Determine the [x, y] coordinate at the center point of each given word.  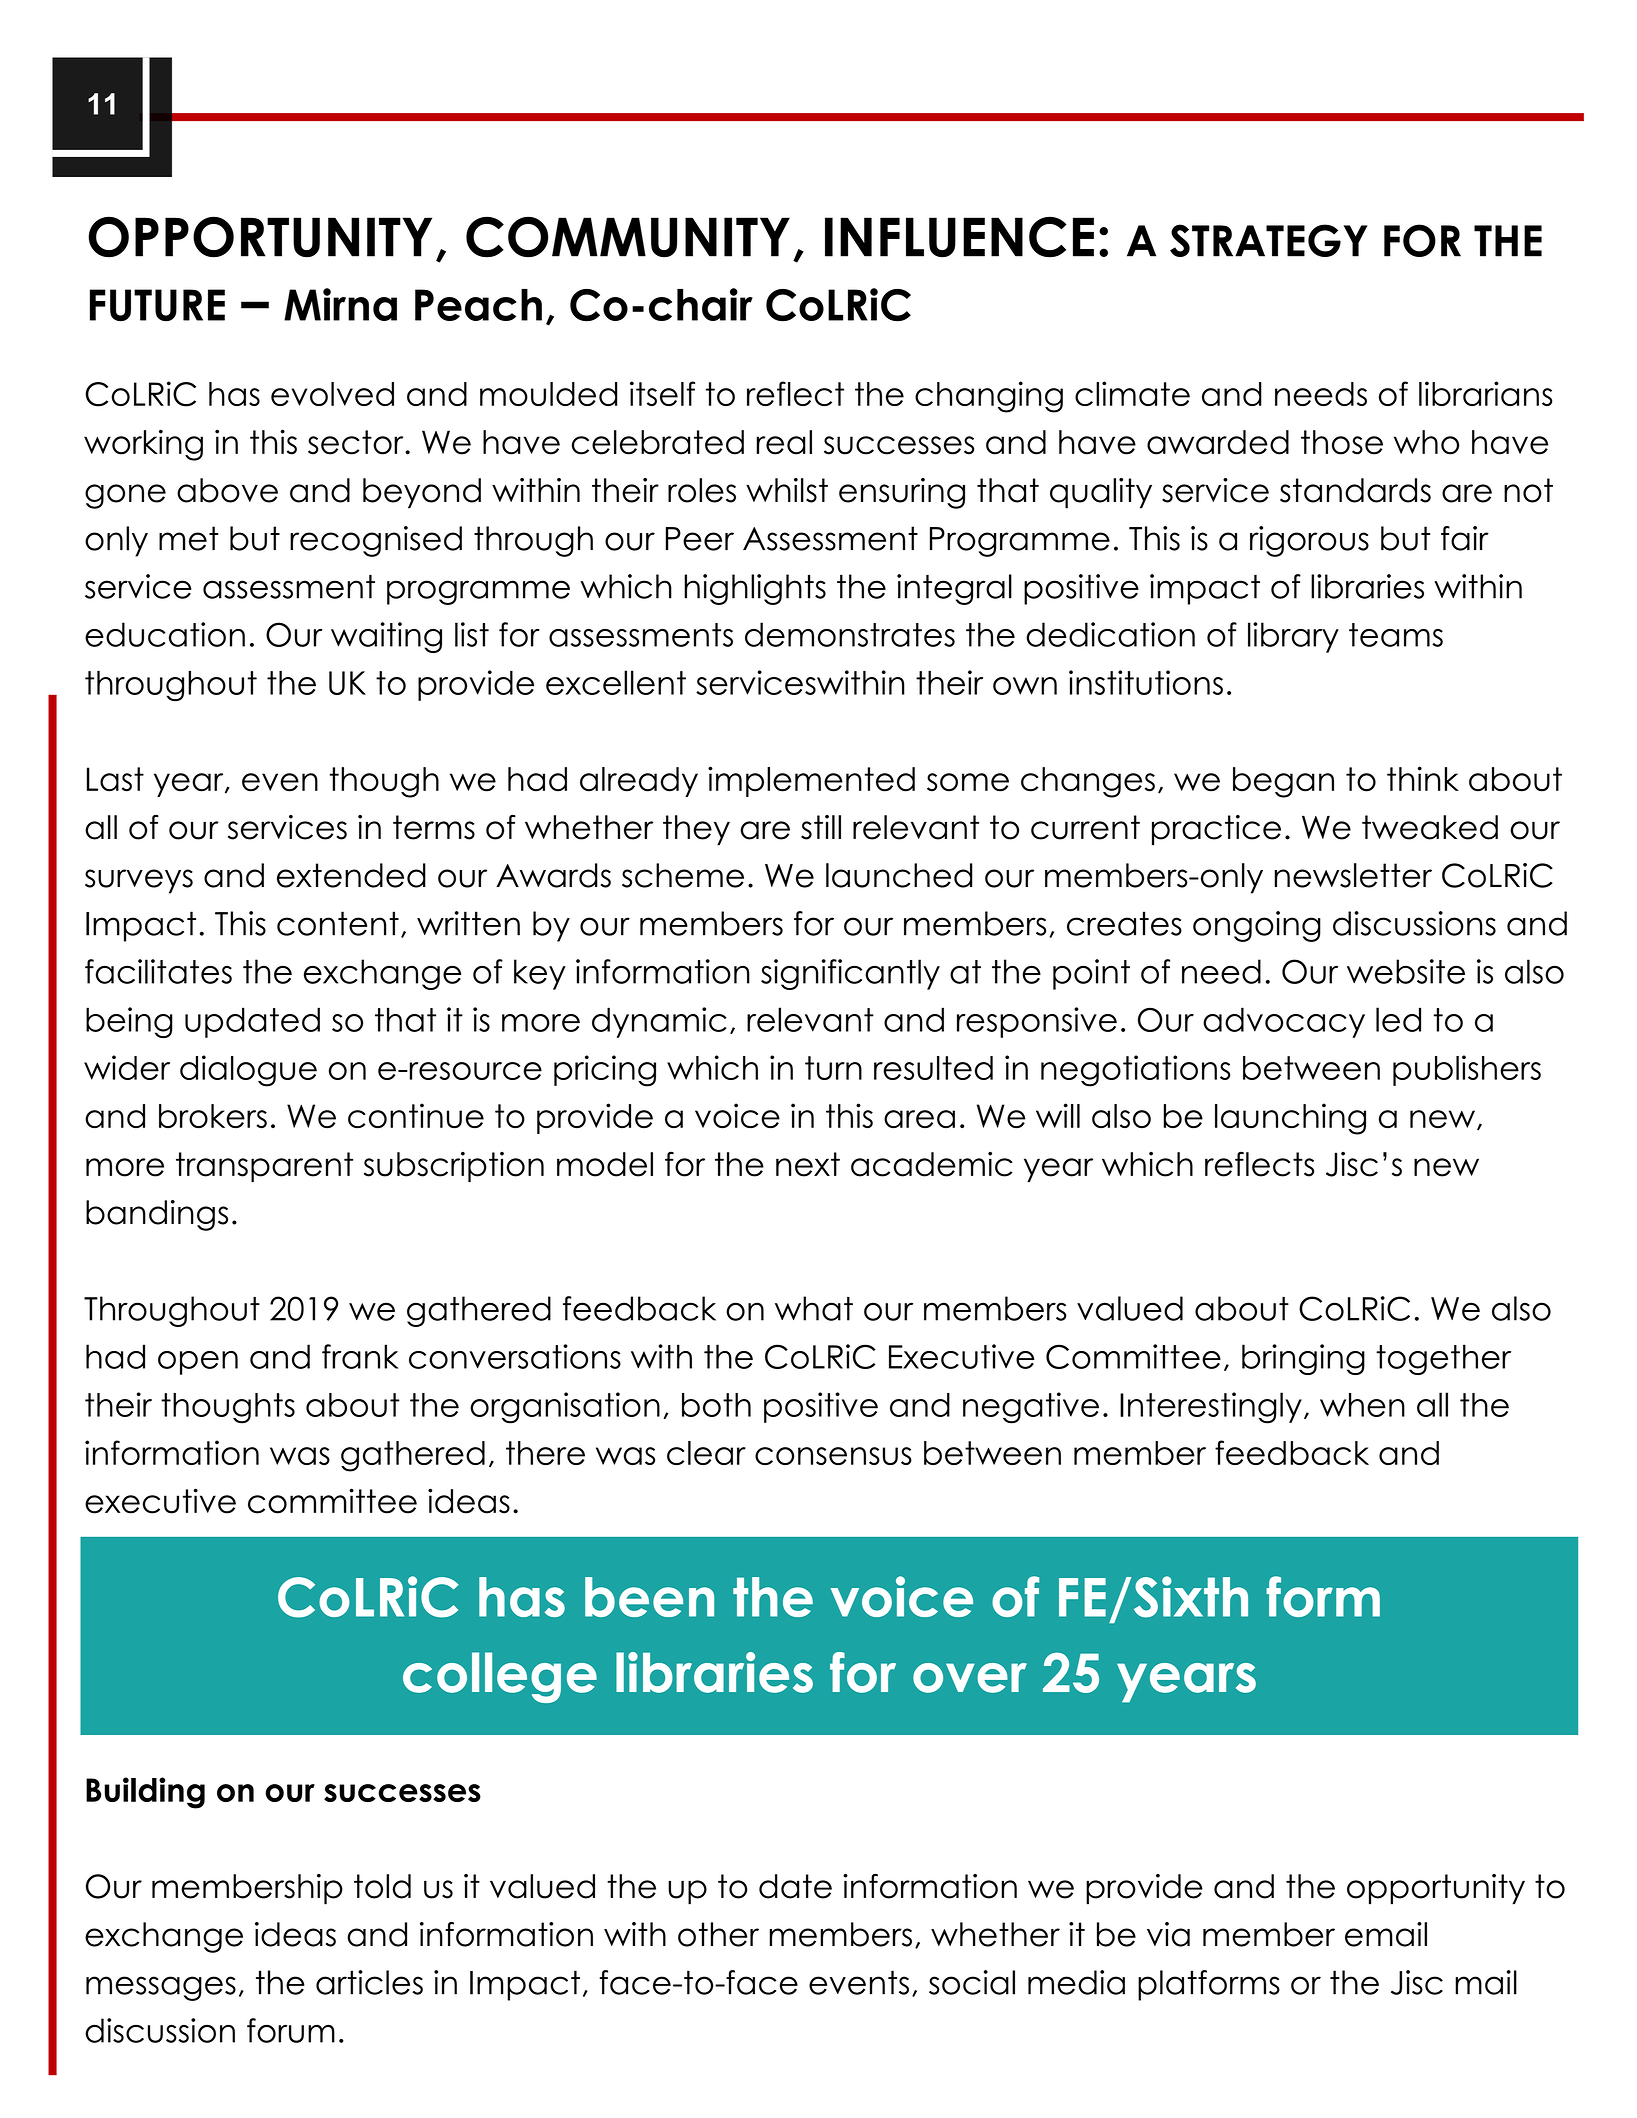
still [821, 827]
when [1362, 1405]
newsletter [1353, 875]
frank [360, 1356]
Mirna [340, 304]
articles [369, 1982]
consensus [833, 1456]
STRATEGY [1269, 240]
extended [351, 875]
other [718, 1934]
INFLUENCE [959, 237]
